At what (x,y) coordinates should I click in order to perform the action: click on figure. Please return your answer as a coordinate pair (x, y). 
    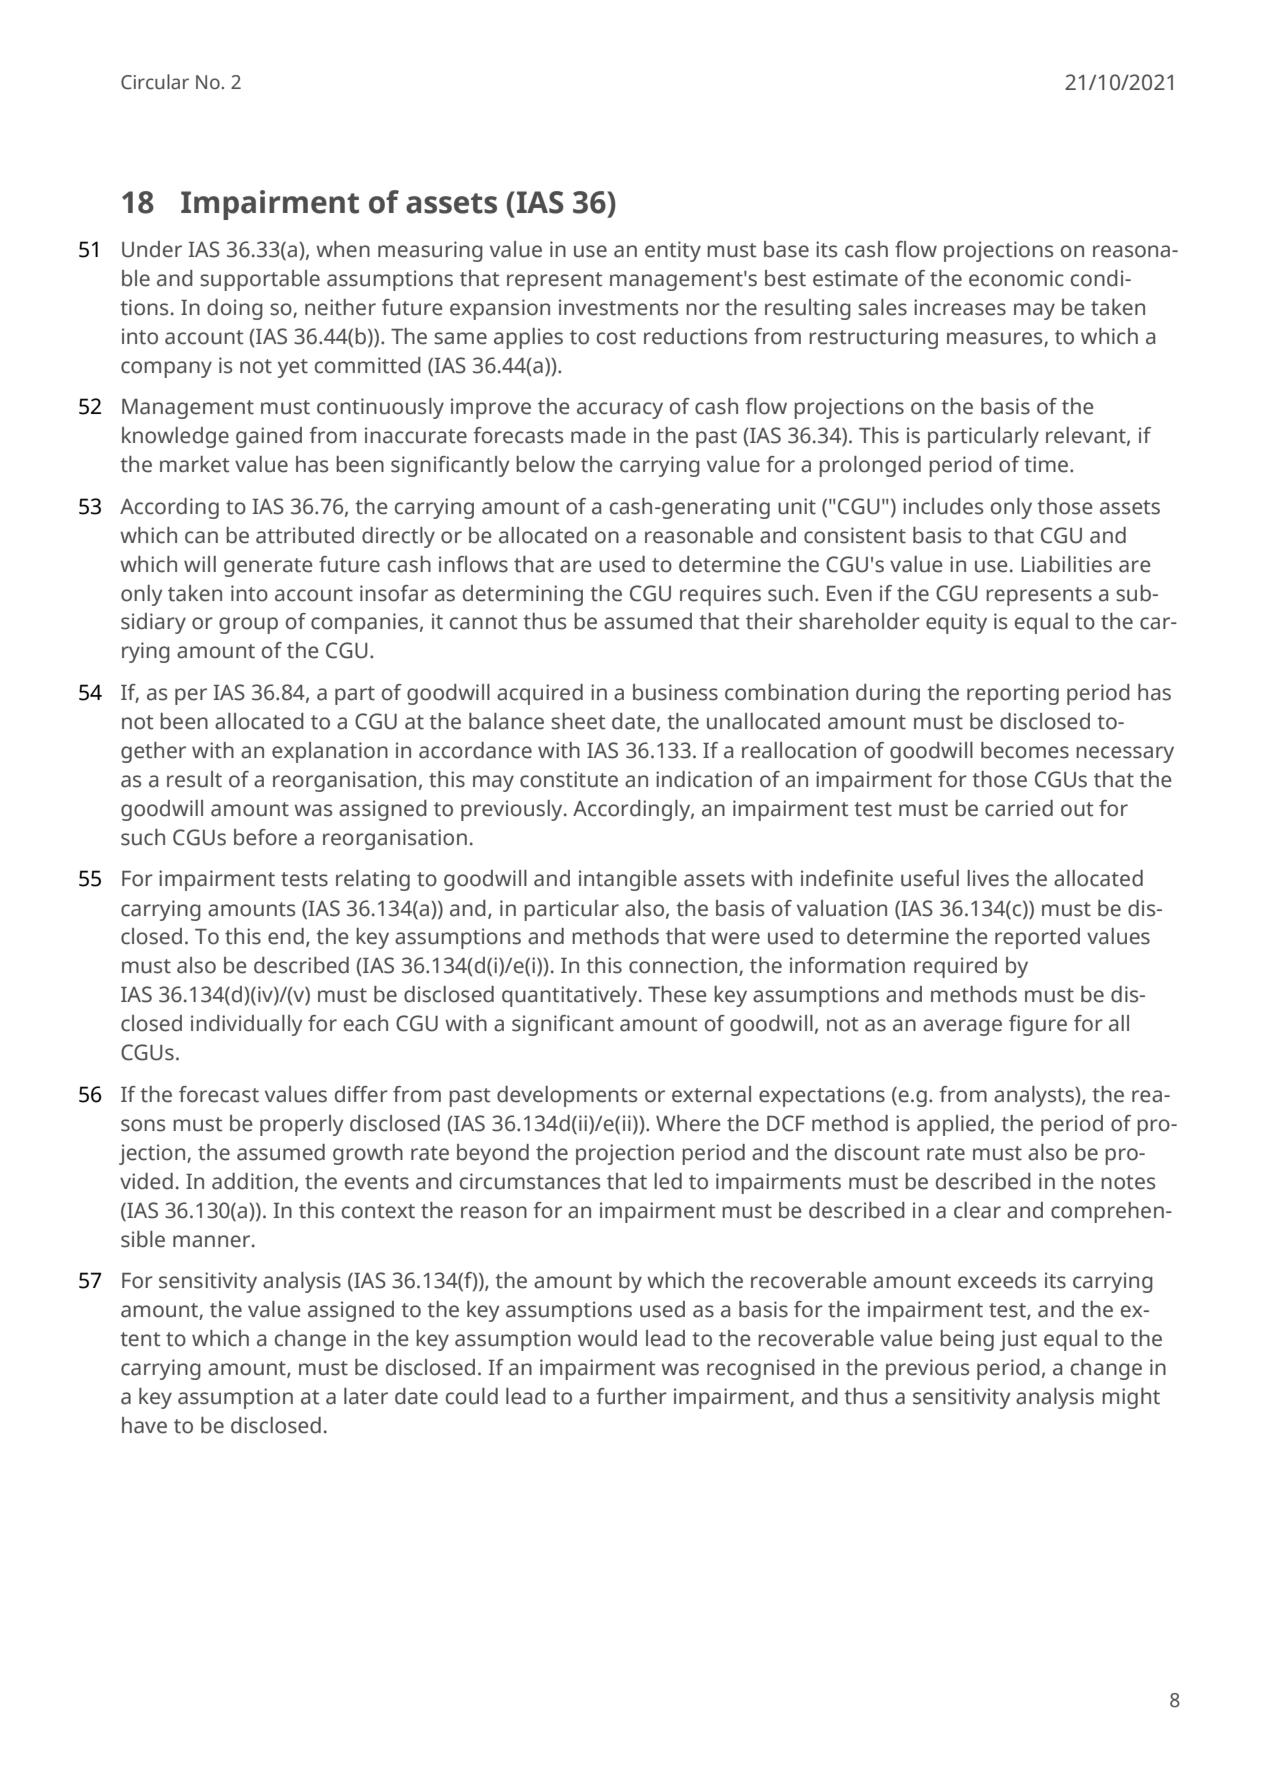
    Looking at the image, I should click on (1038, 1025).
